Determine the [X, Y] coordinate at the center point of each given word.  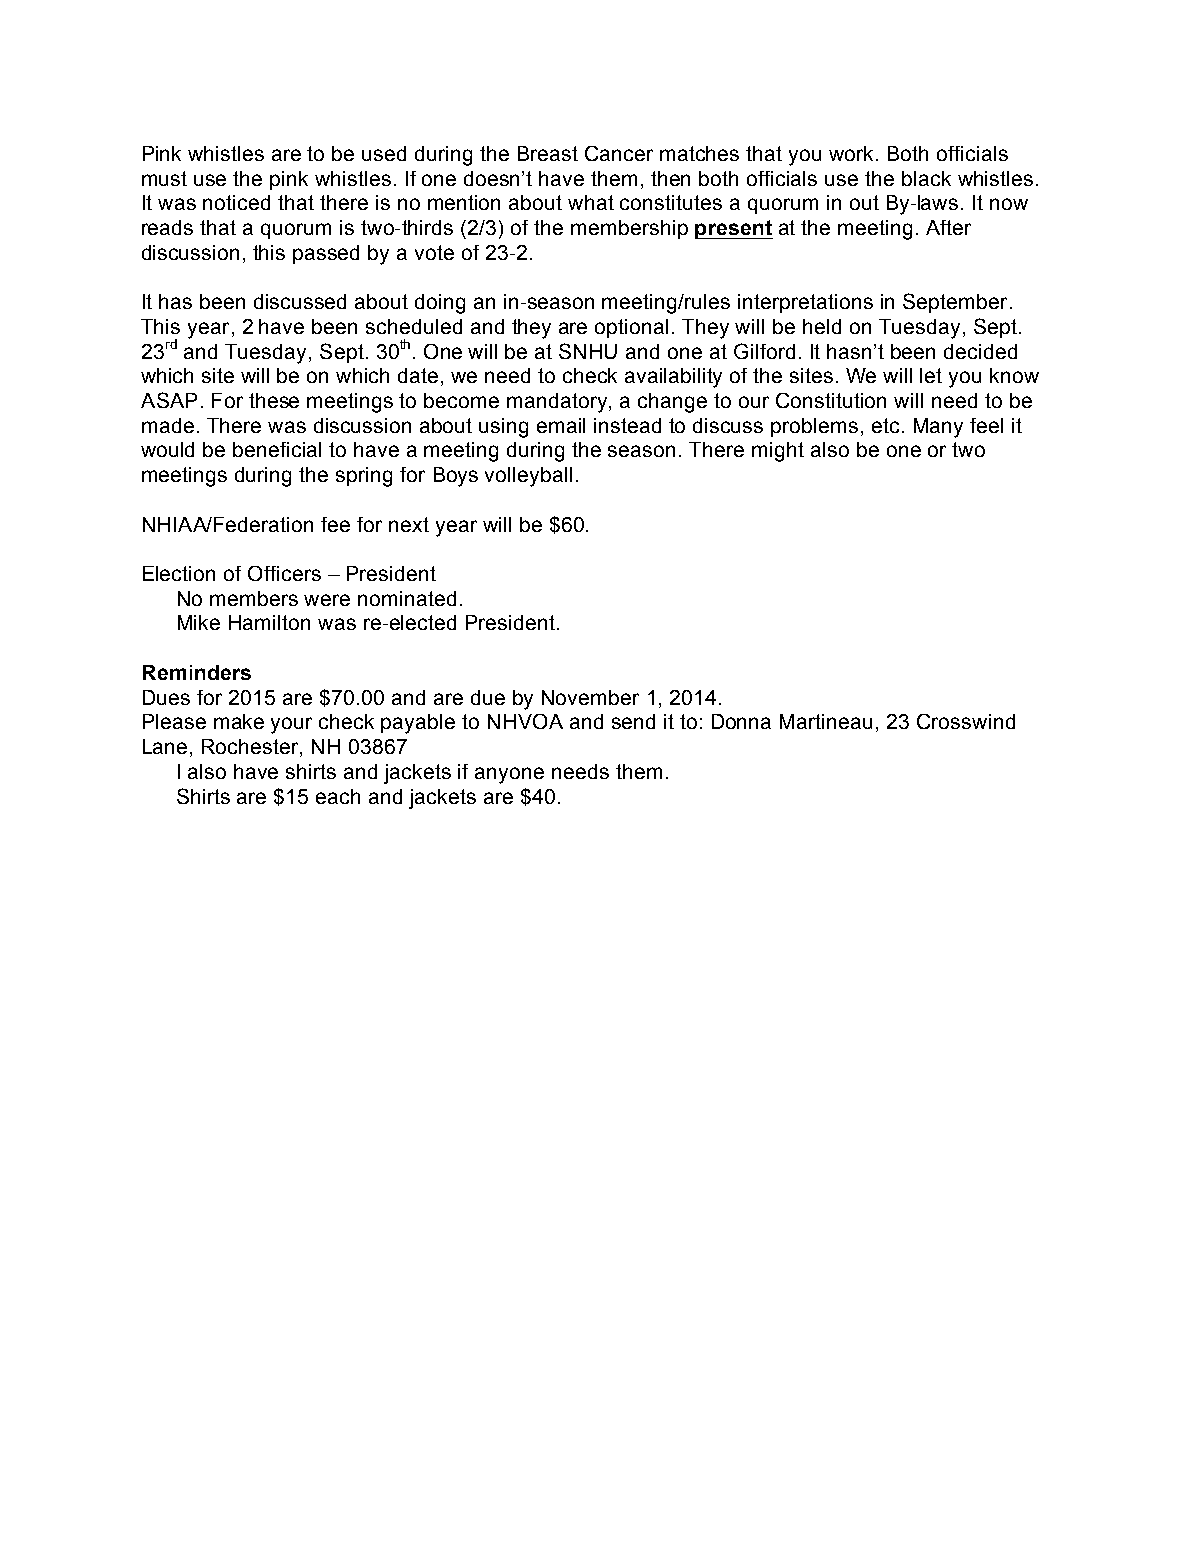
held [822, 326]
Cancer [619, 153]
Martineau [826, 721]
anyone [509, 775]
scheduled [414, 326]
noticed [236, 202]
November [590, 697]
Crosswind [966, 721]
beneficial [277, 449]
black [926, 178]
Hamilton [269, 622]
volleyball [528, 477]
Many [938, 428]
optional [631, 328]
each [338, 796]
